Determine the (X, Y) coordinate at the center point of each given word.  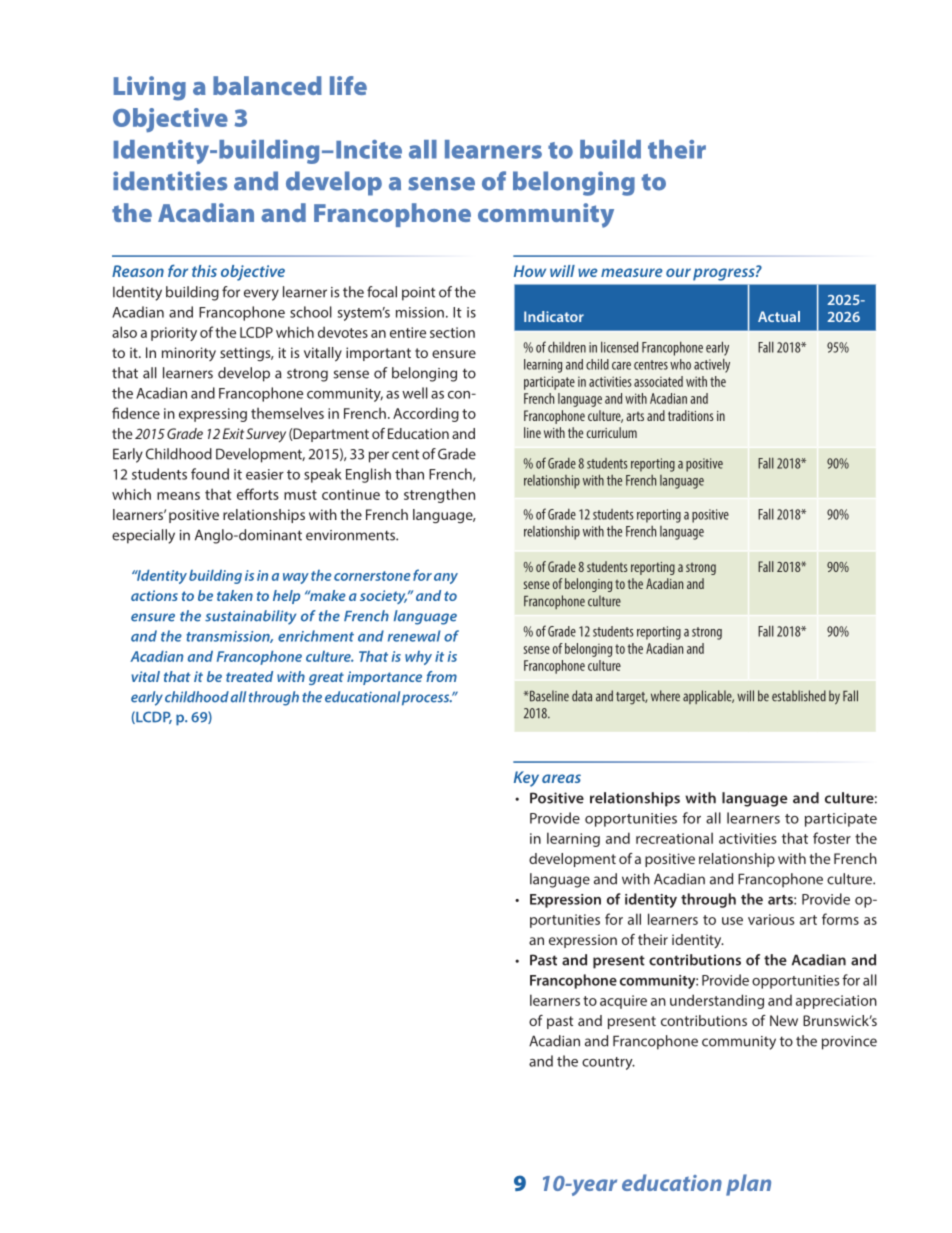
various (771, 919)
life (348, 85)
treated (249, 676)
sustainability (251, 617)
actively (712, 365)
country (608, 1063)
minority (189, 354)
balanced (267, 85)
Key (526, 779)
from (441, 676)
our (678, 272)
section (452, 332)
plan (748, 1185)
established (799, 696)
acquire (623, 1002)
